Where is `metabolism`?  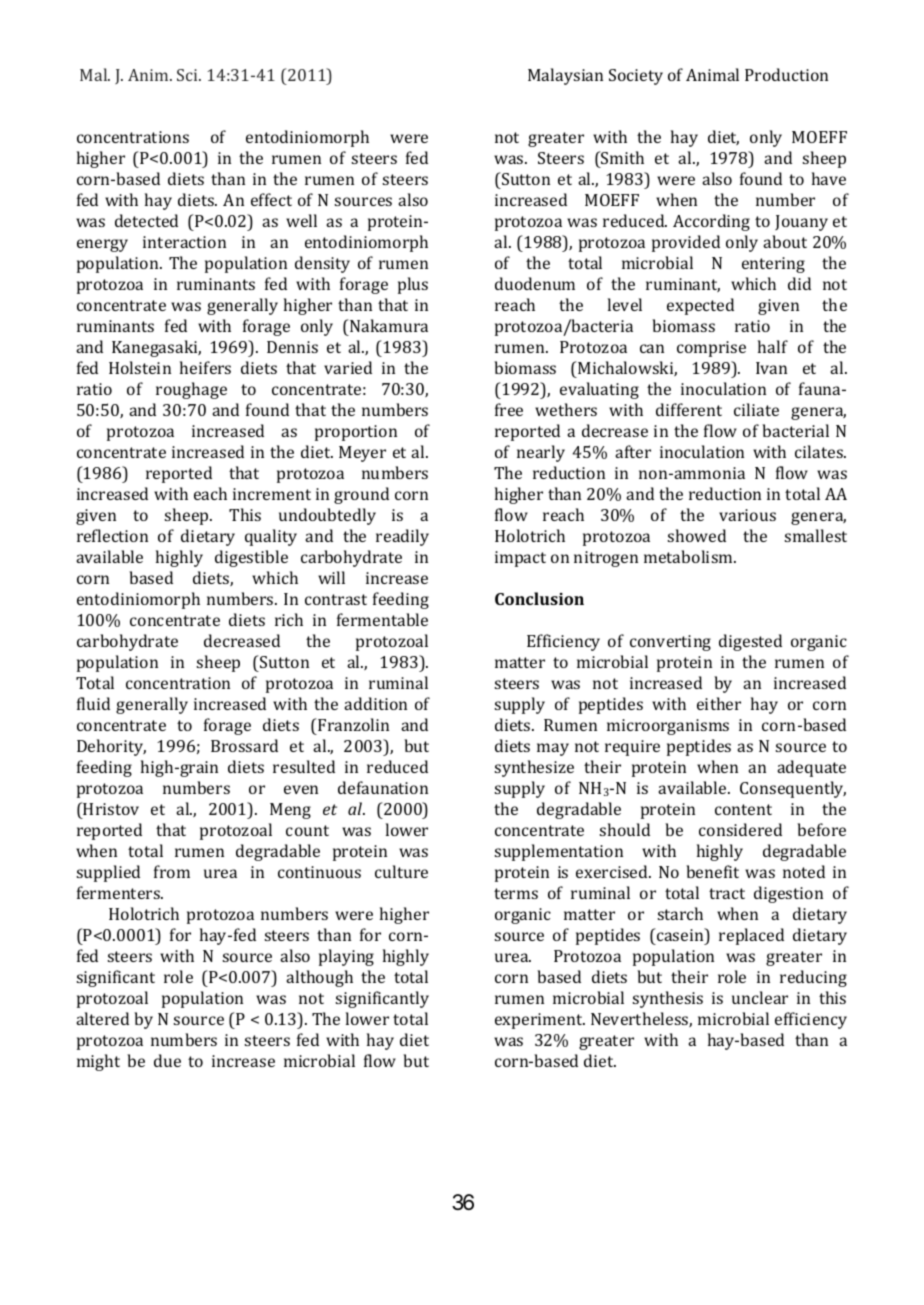
metabolism is located at coordinates (689, 556).
